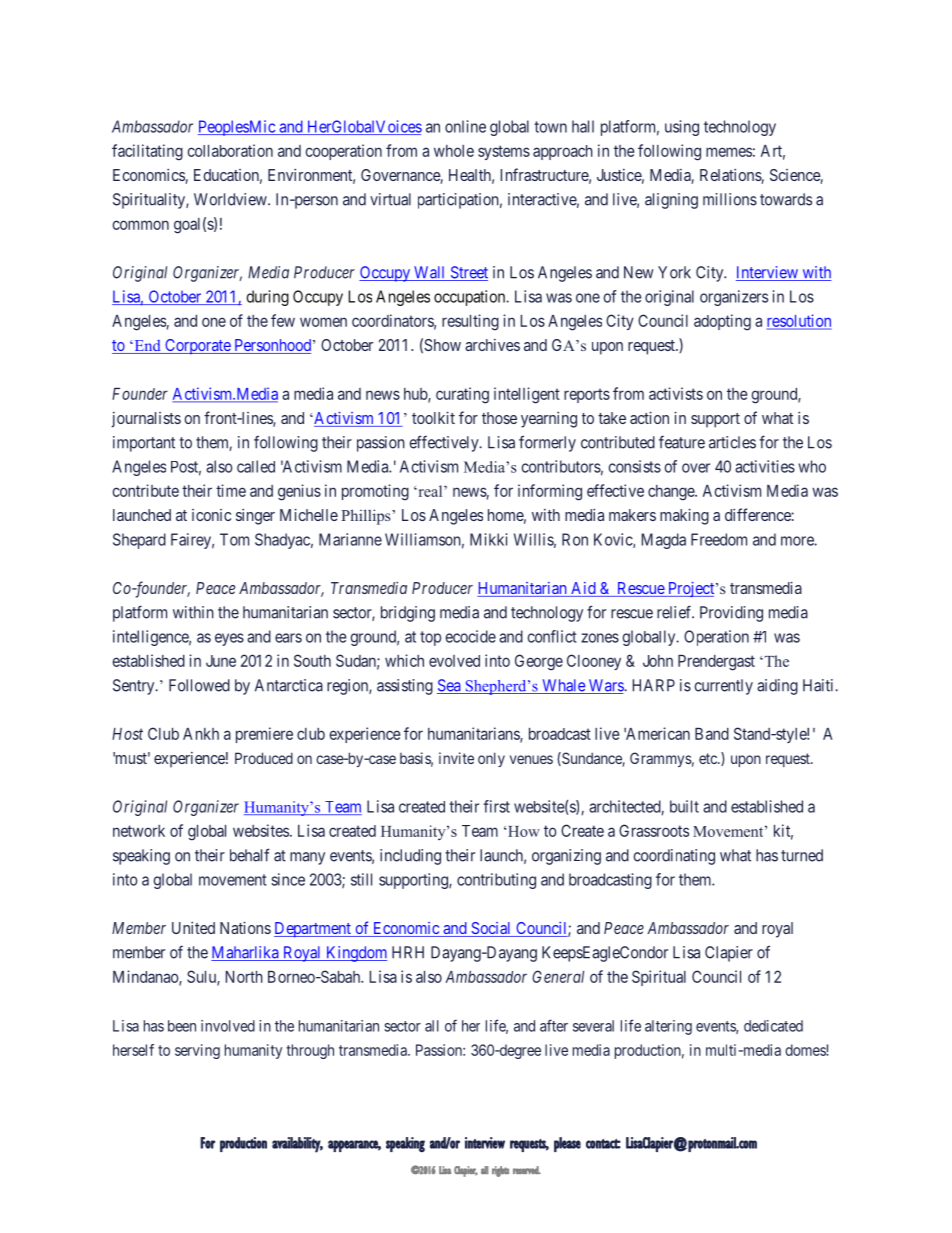  What do you see at coordinates (197, 1051) in the page?
I see `serving` at bounding box center [197, 1051].
